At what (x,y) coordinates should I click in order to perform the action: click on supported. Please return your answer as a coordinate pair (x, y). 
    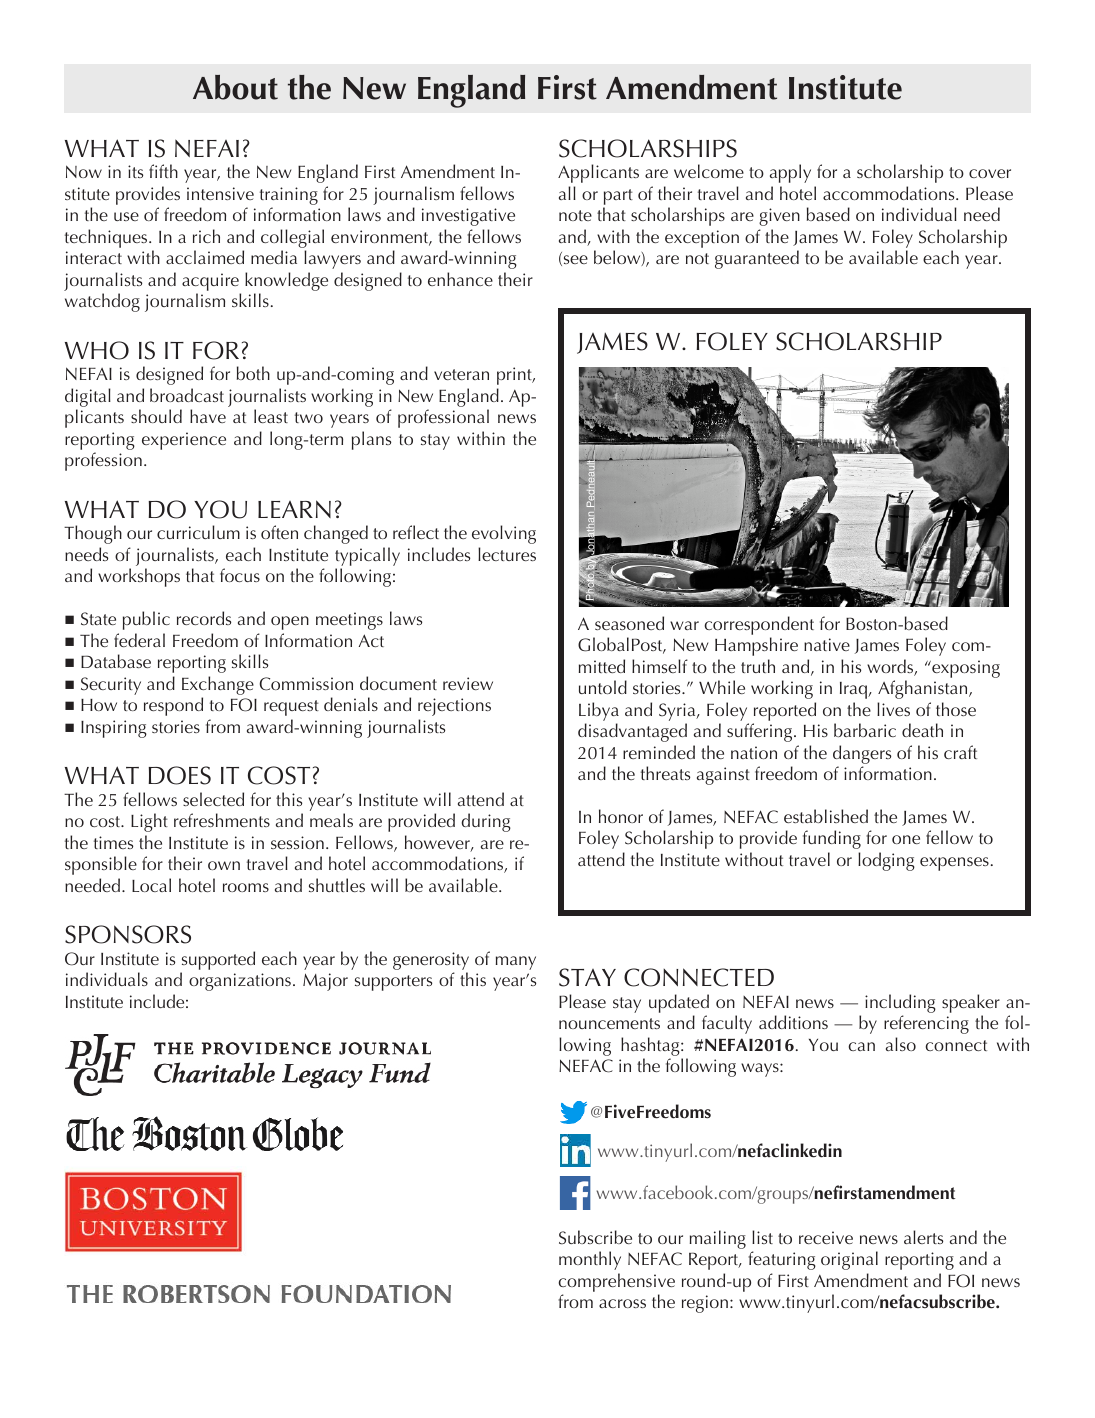
    Looking at the image, I should click on (218, 960).
